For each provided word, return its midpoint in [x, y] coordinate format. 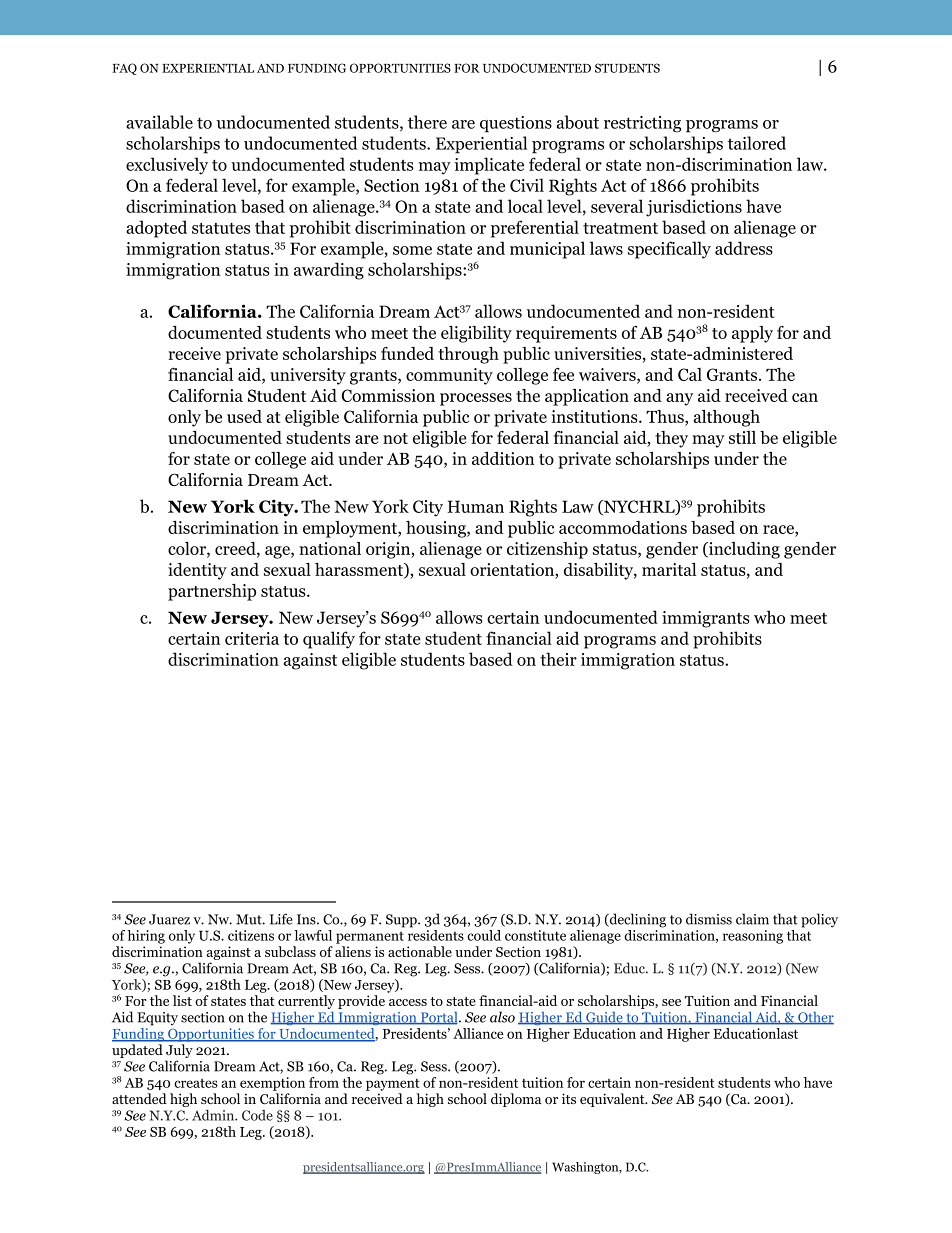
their [558, 659]
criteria [252, 638]
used [244, 416]
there [427, 122]
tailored [757, 143]
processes [476, 399]
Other [815, 1018]
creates [196, 1083]
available [159, 122]
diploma [516, 1100]
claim [752, 919]
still [742, 437]
